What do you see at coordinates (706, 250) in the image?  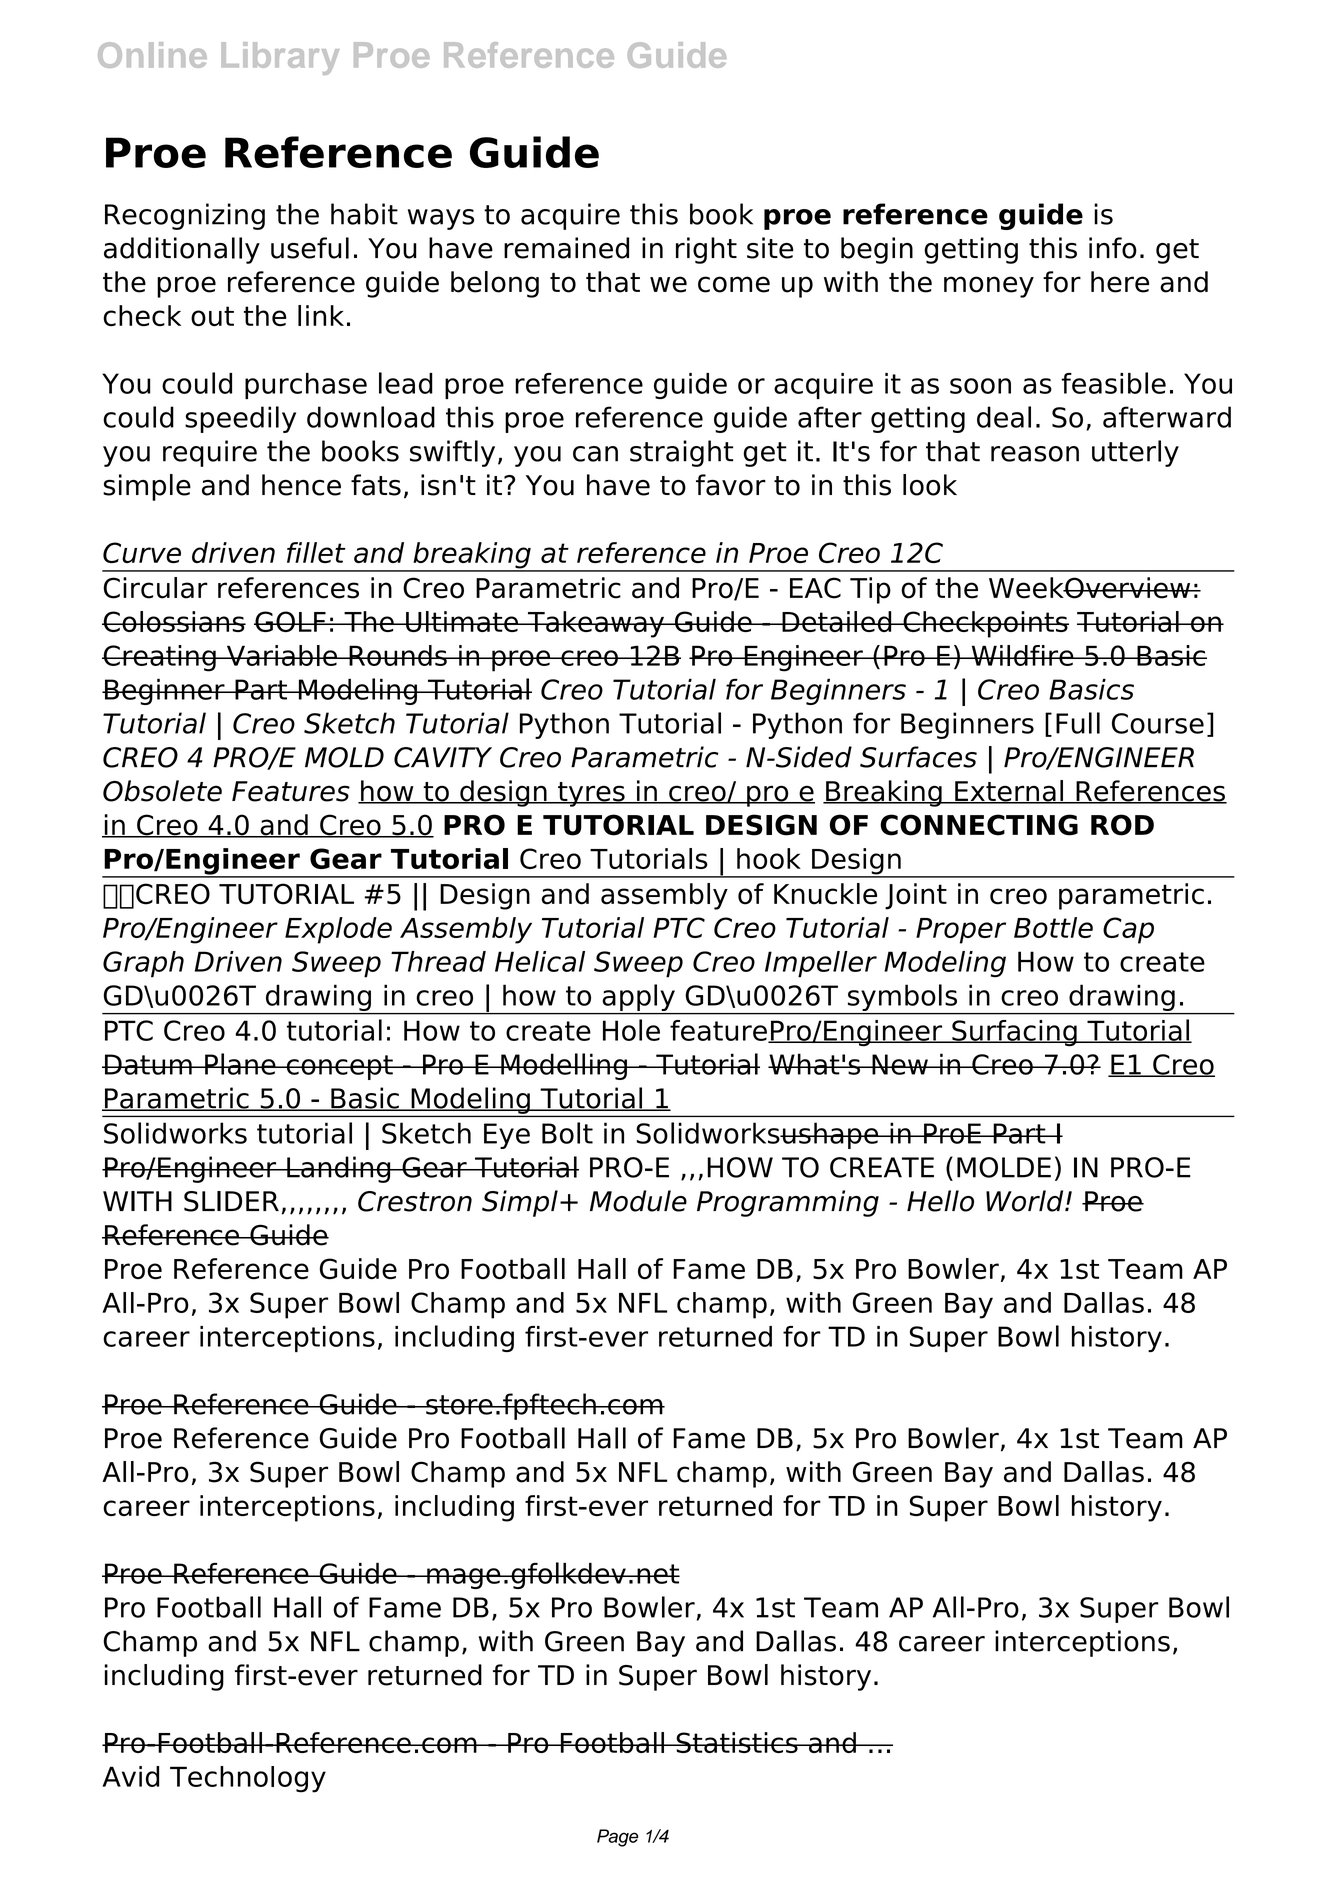 I see `right` at bounding box center [706, 250].
